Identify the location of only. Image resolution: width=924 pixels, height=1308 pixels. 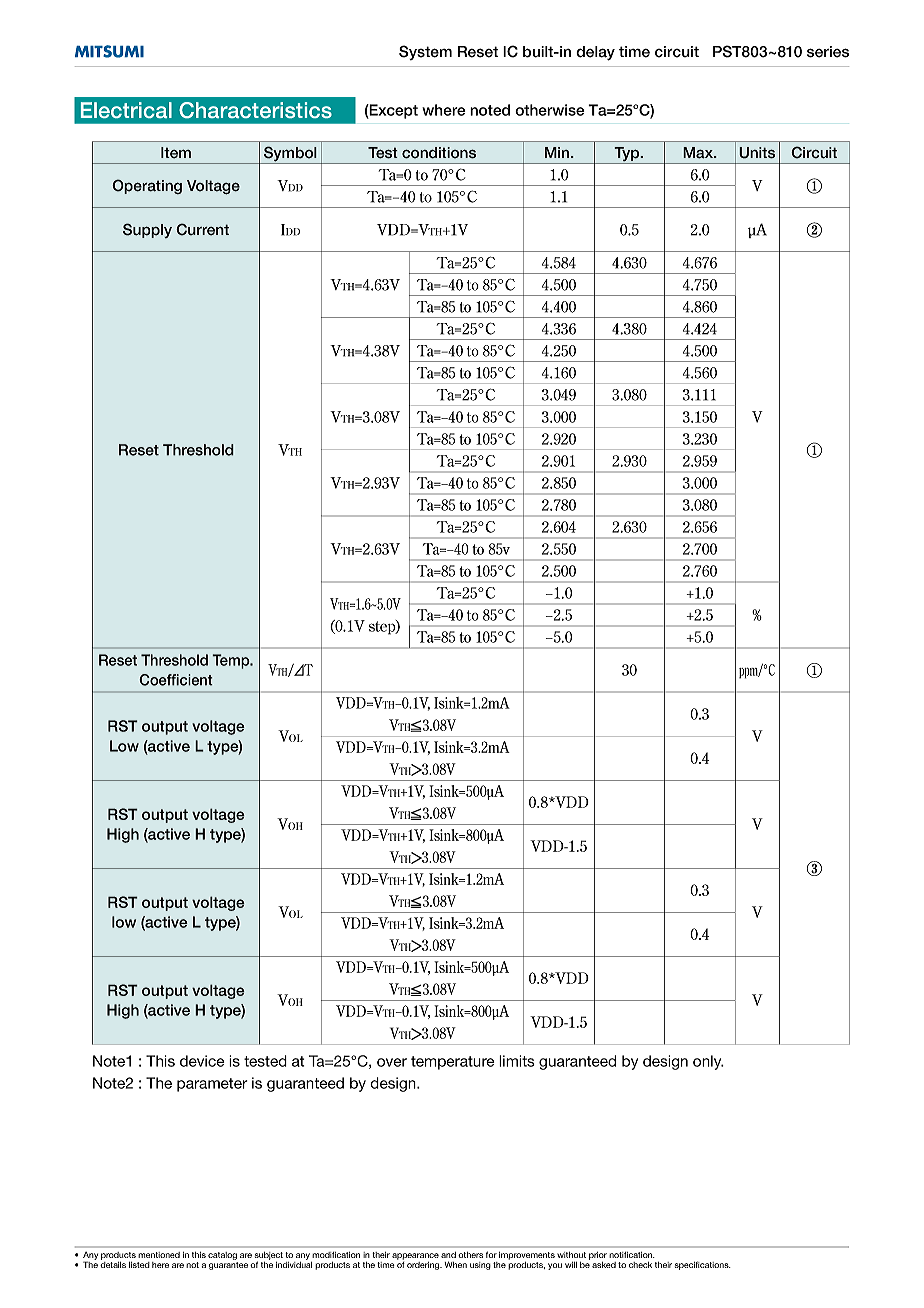
(708, 1062).
